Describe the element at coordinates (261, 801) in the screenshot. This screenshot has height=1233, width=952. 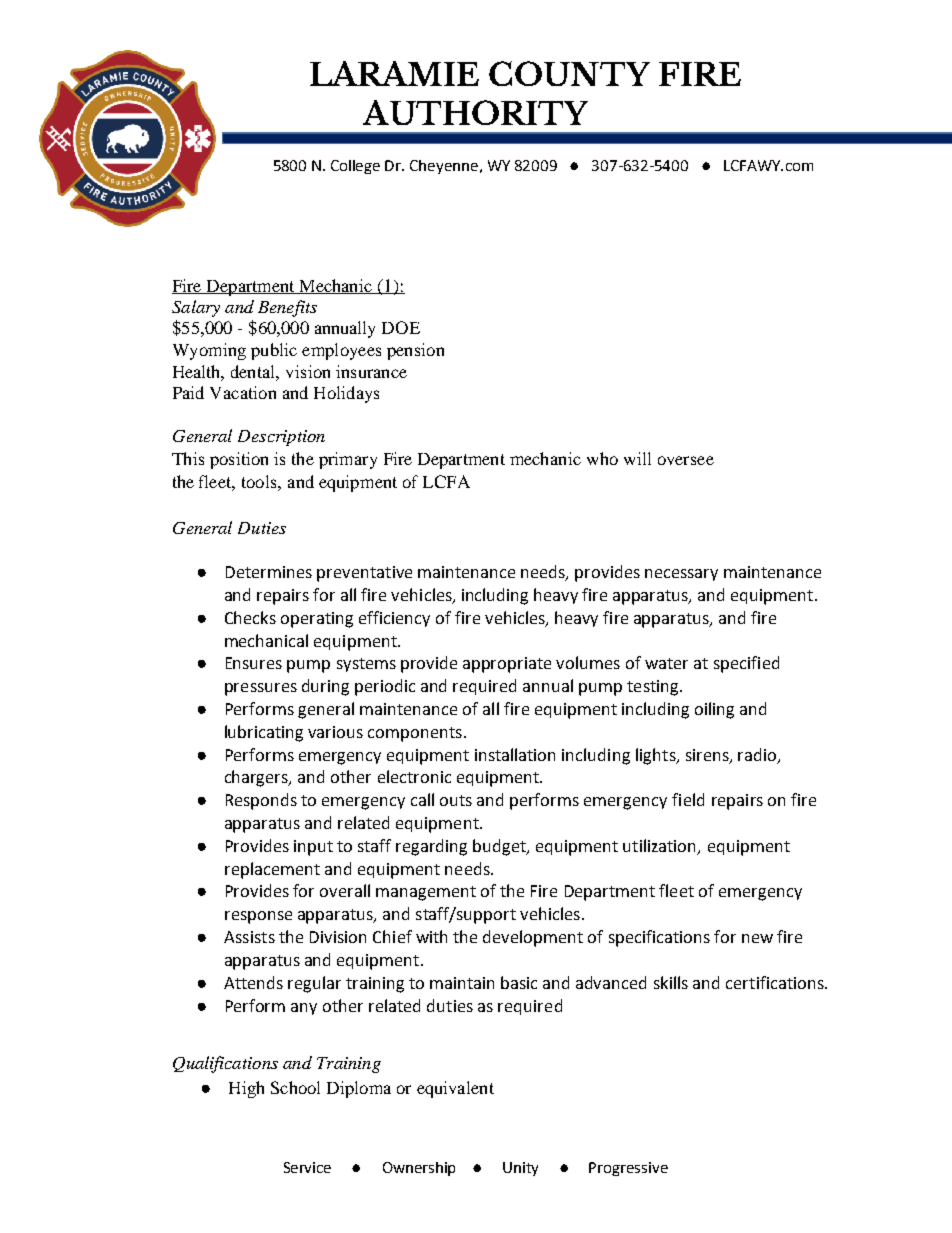
I see `Responds` at that location.
